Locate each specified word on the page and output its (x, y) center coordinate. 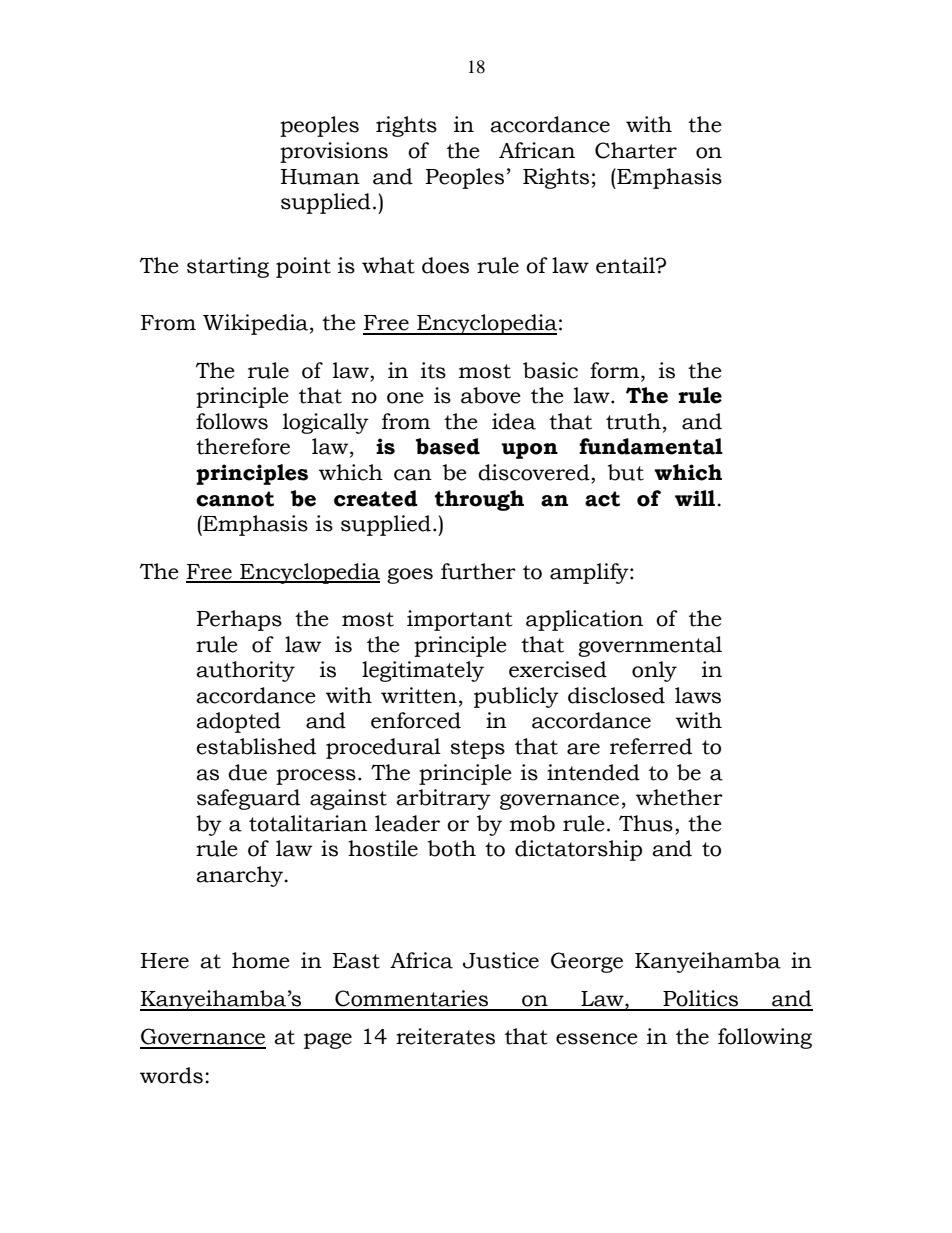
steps (477, 749)
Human (320, 177)
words (171, 1075)
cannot (235, 499)
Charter (636, 150)
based (448, 446)
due (247, 772)
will (696, 498)
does (445, 265)
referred (651, 746)
